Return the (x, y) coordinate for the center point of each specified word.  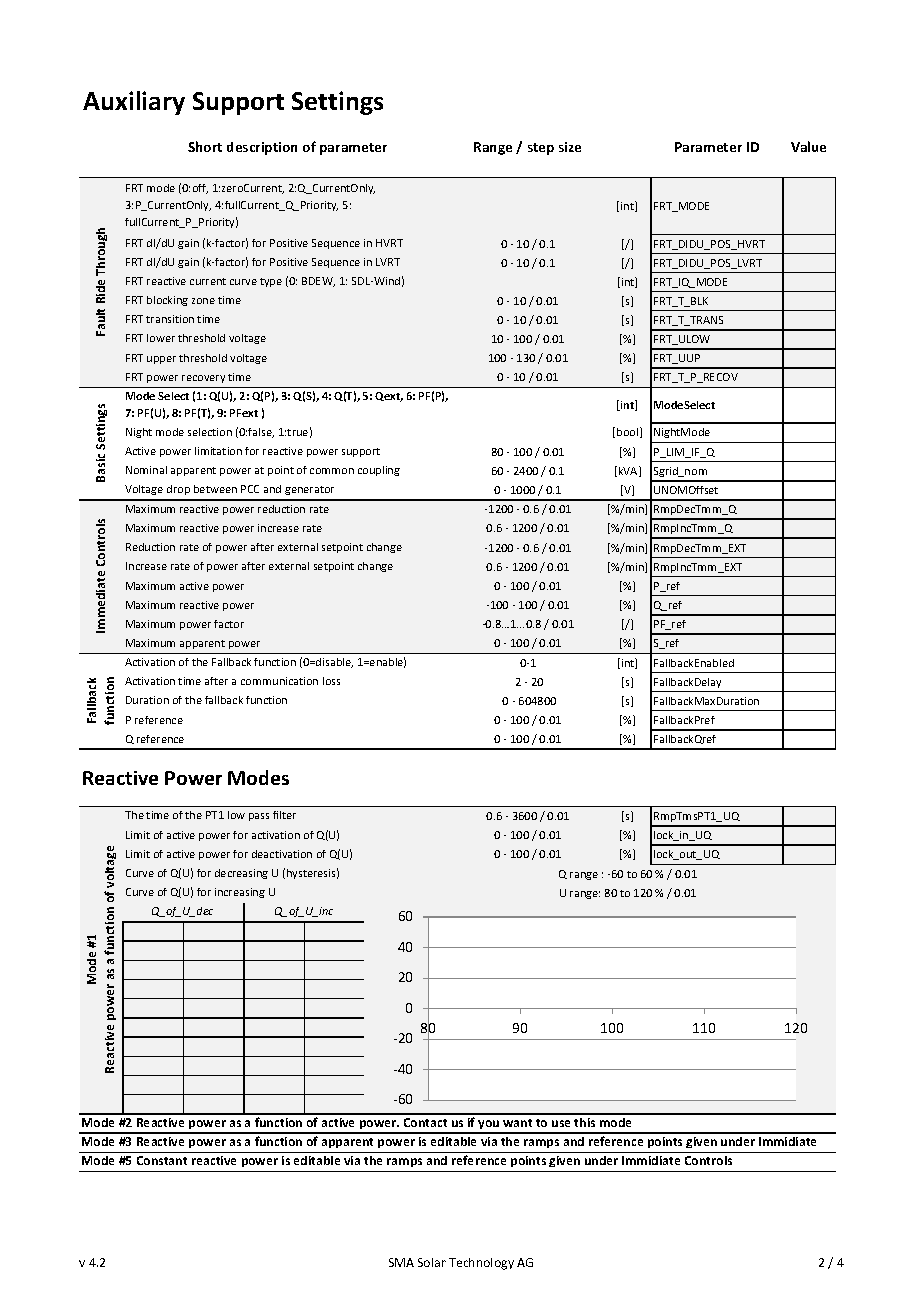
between (215, 489)
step (541, 149)
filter (284, 815)
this (584, 1122)
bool (629, 432)
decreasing (241, 874)
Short (205, 146)
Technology (481, 1264)
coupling (379, 471)
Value (808, 146)
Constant (162, 1160)
